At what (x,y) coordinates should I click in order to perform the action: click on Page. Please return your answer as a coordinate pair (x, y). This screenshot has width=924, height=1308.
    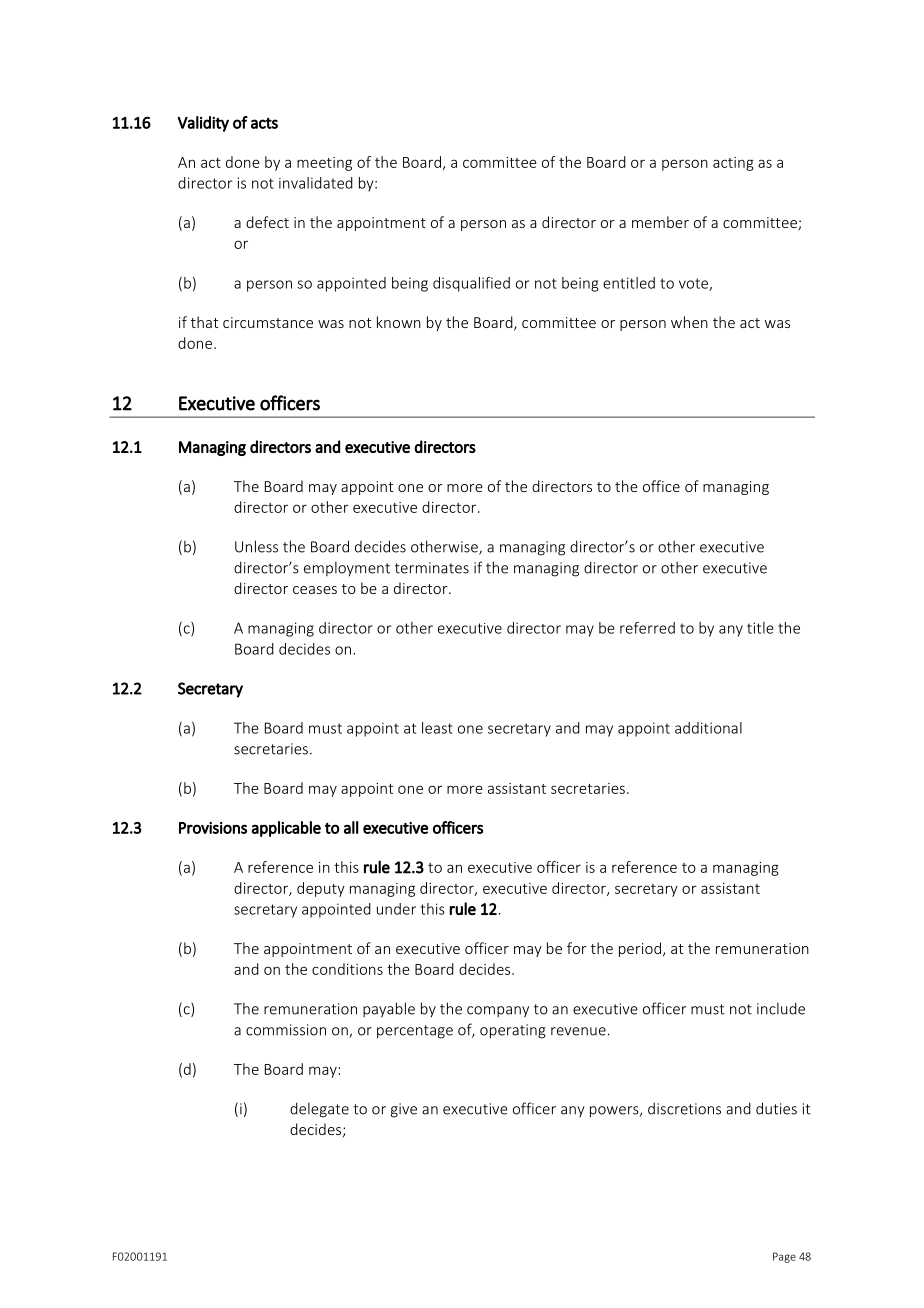
    Looking at the image, I should click on (784, 1257).
